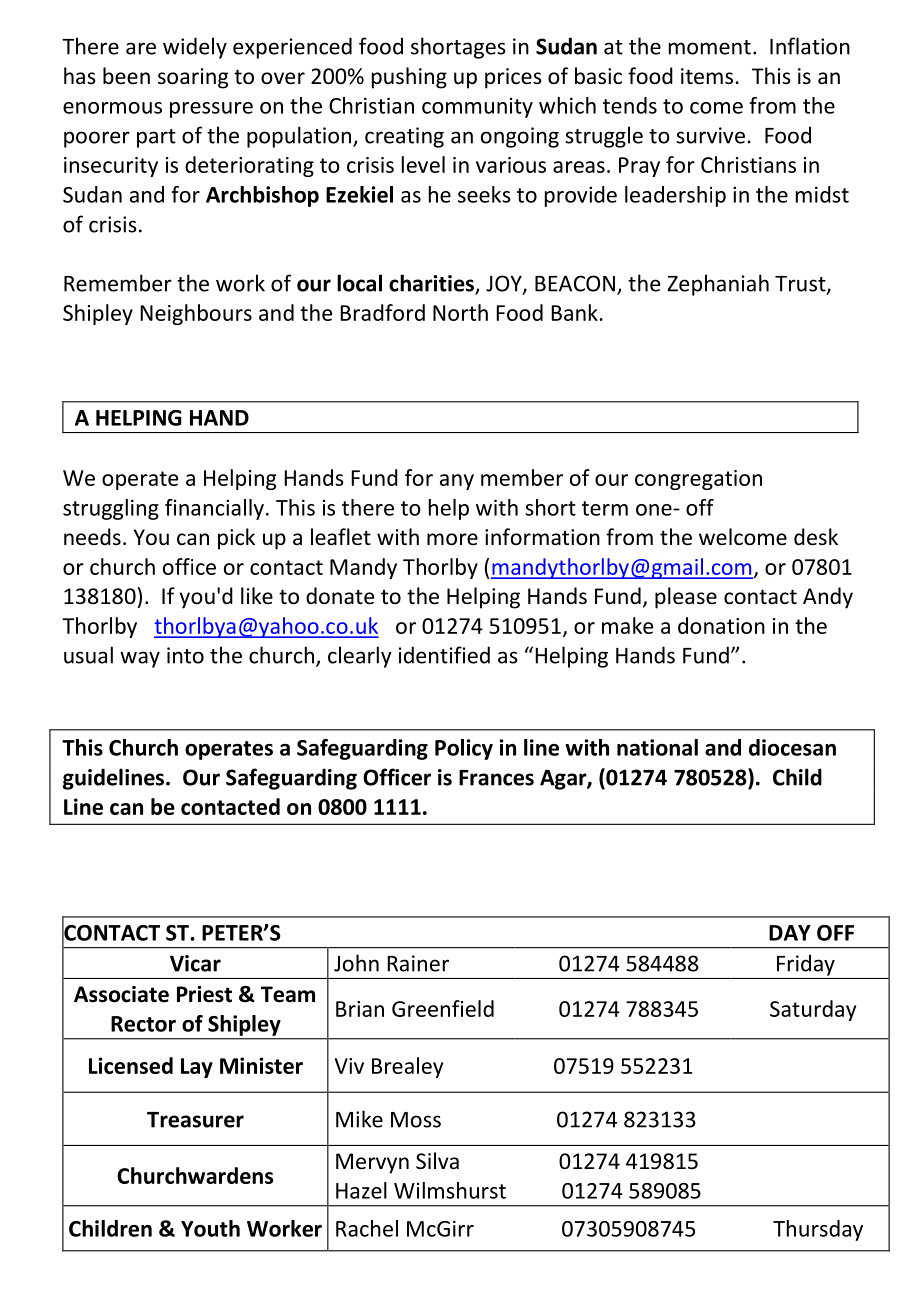 The height and width of the document is (1313, 924). Describe the element at coordinates (210, 1228) in the document. I see `Youth` at that location.
